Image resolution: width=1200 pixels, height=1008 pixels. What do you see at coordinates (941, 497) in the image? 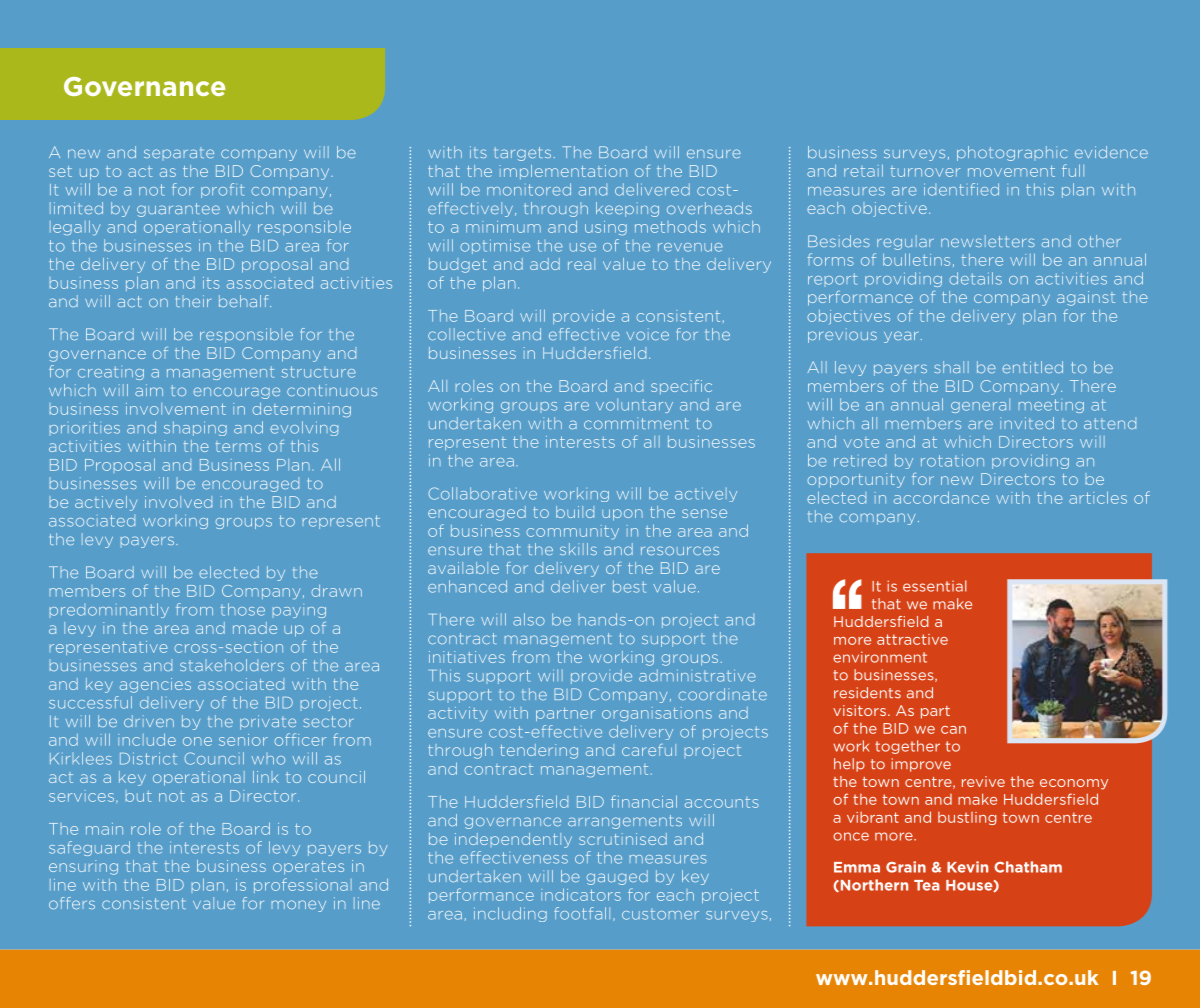
I see `accordance` at bounding box center [941, 497].
